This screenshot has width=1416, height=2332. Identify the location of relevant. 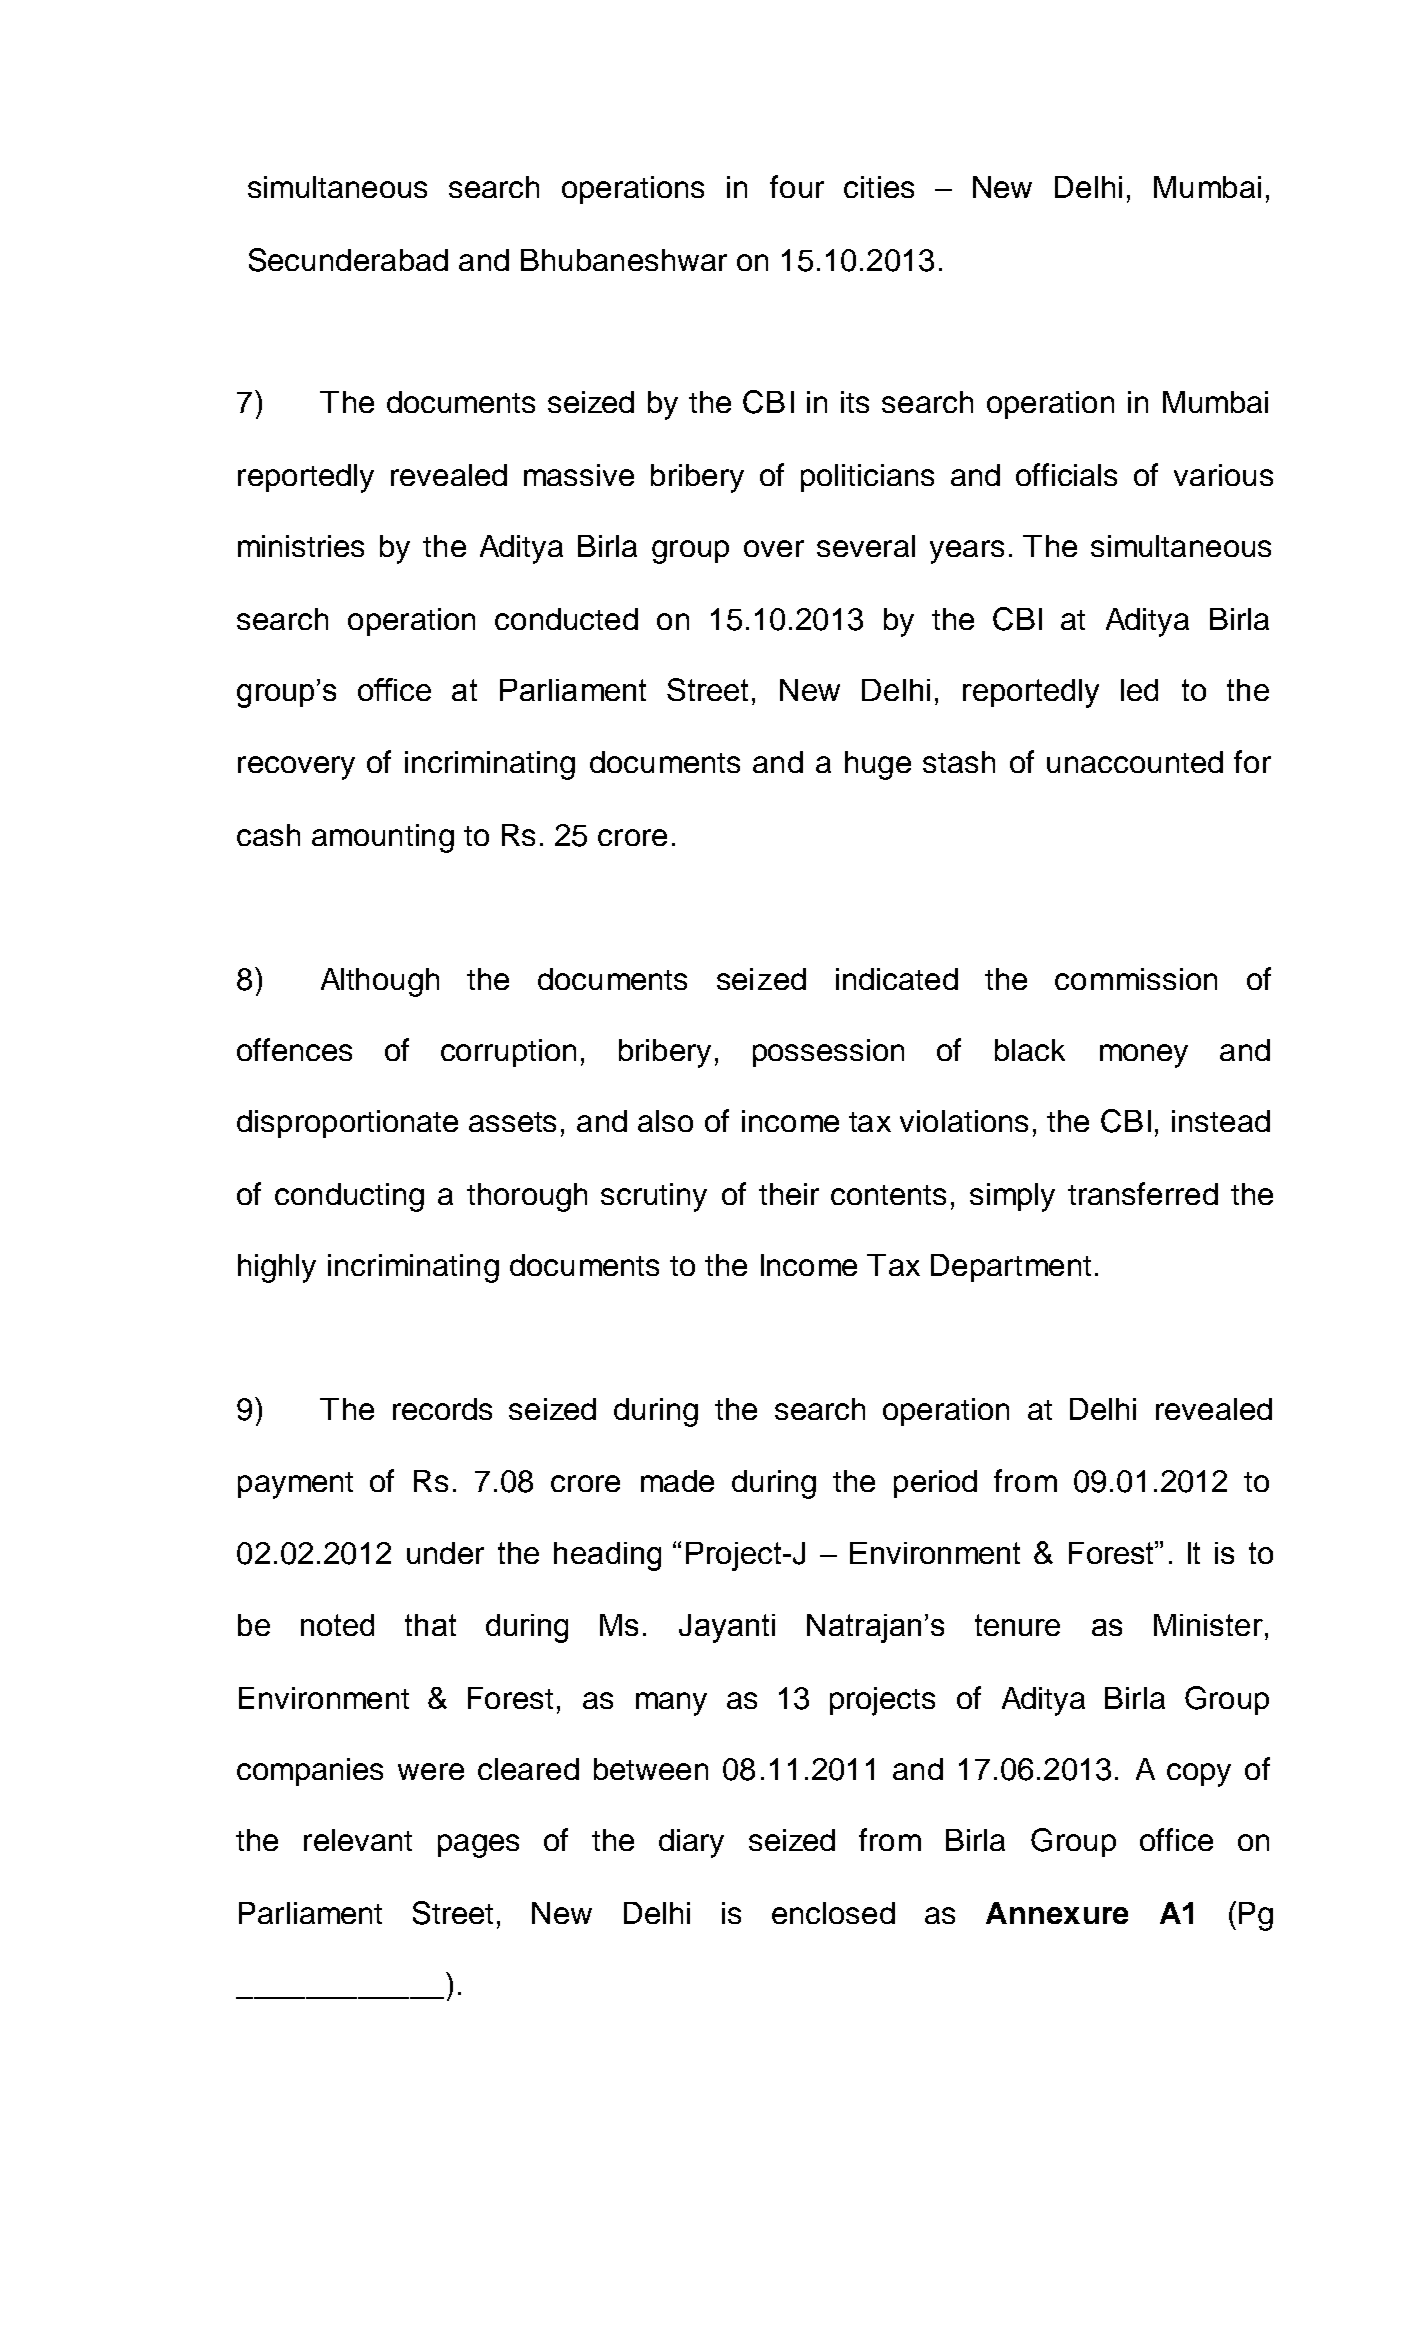
(358, 1840).
